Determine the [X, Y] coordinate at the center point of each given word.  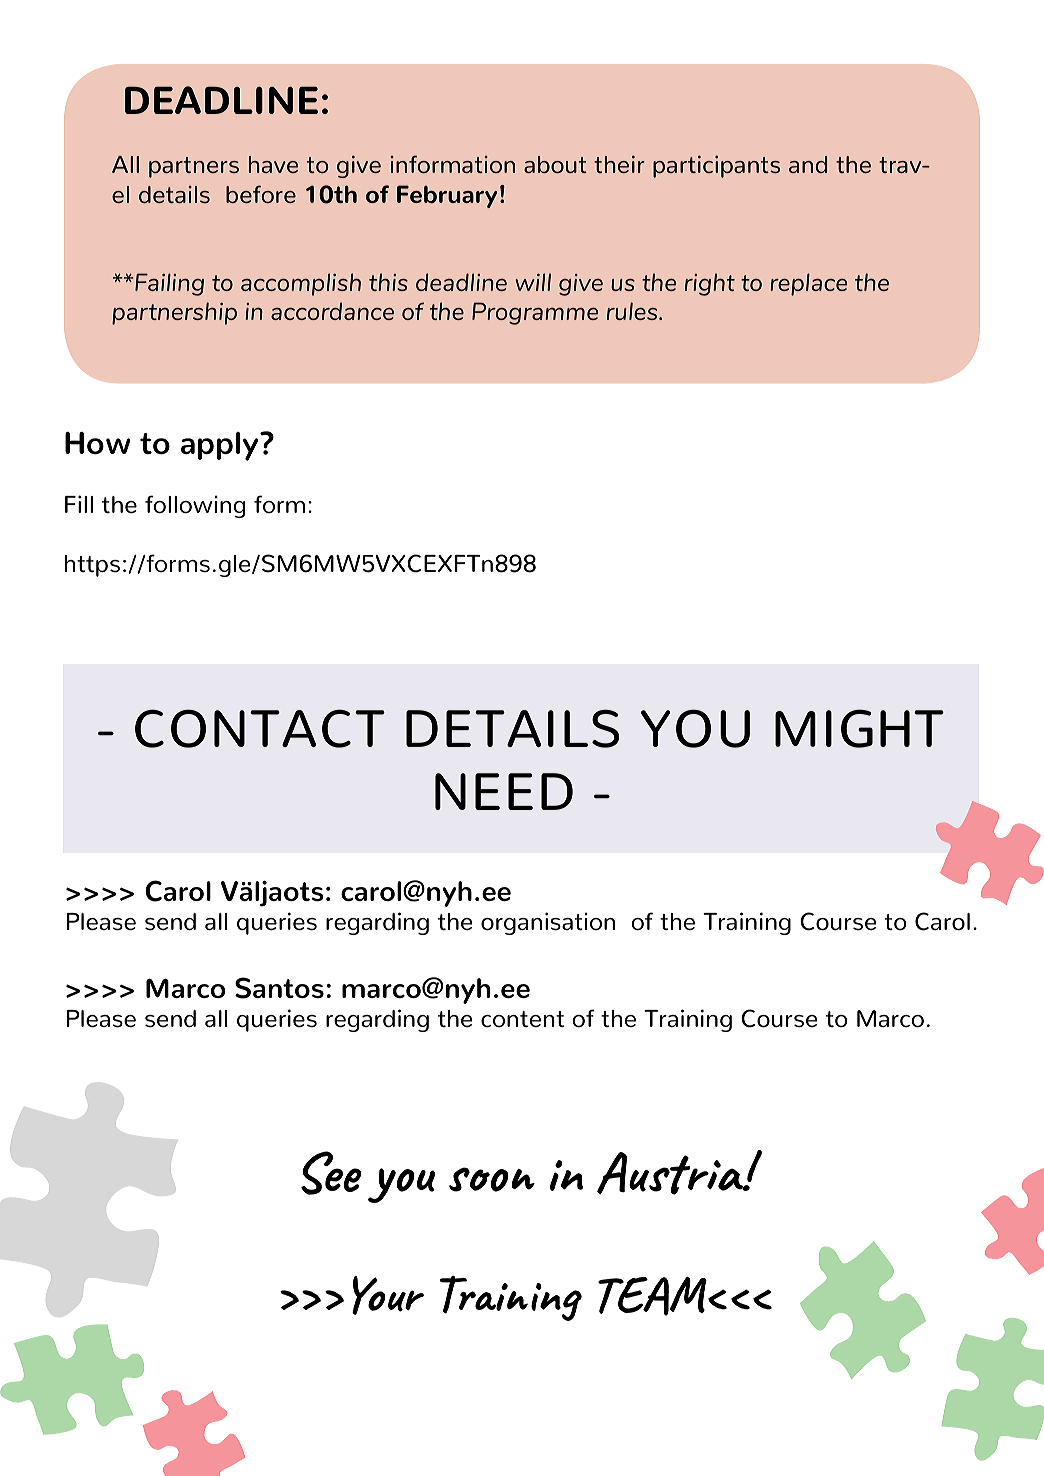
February [447, 196]
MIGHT [859, 728]
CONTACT [260, 728]
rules [633, 311]
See [331, 1173]
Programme [535, 313]
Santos [279, 988]
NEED [504, 791]
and [808, 164]
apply [221, 446]
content [522, 1019]
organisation [548, 923]
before [261, 194]
